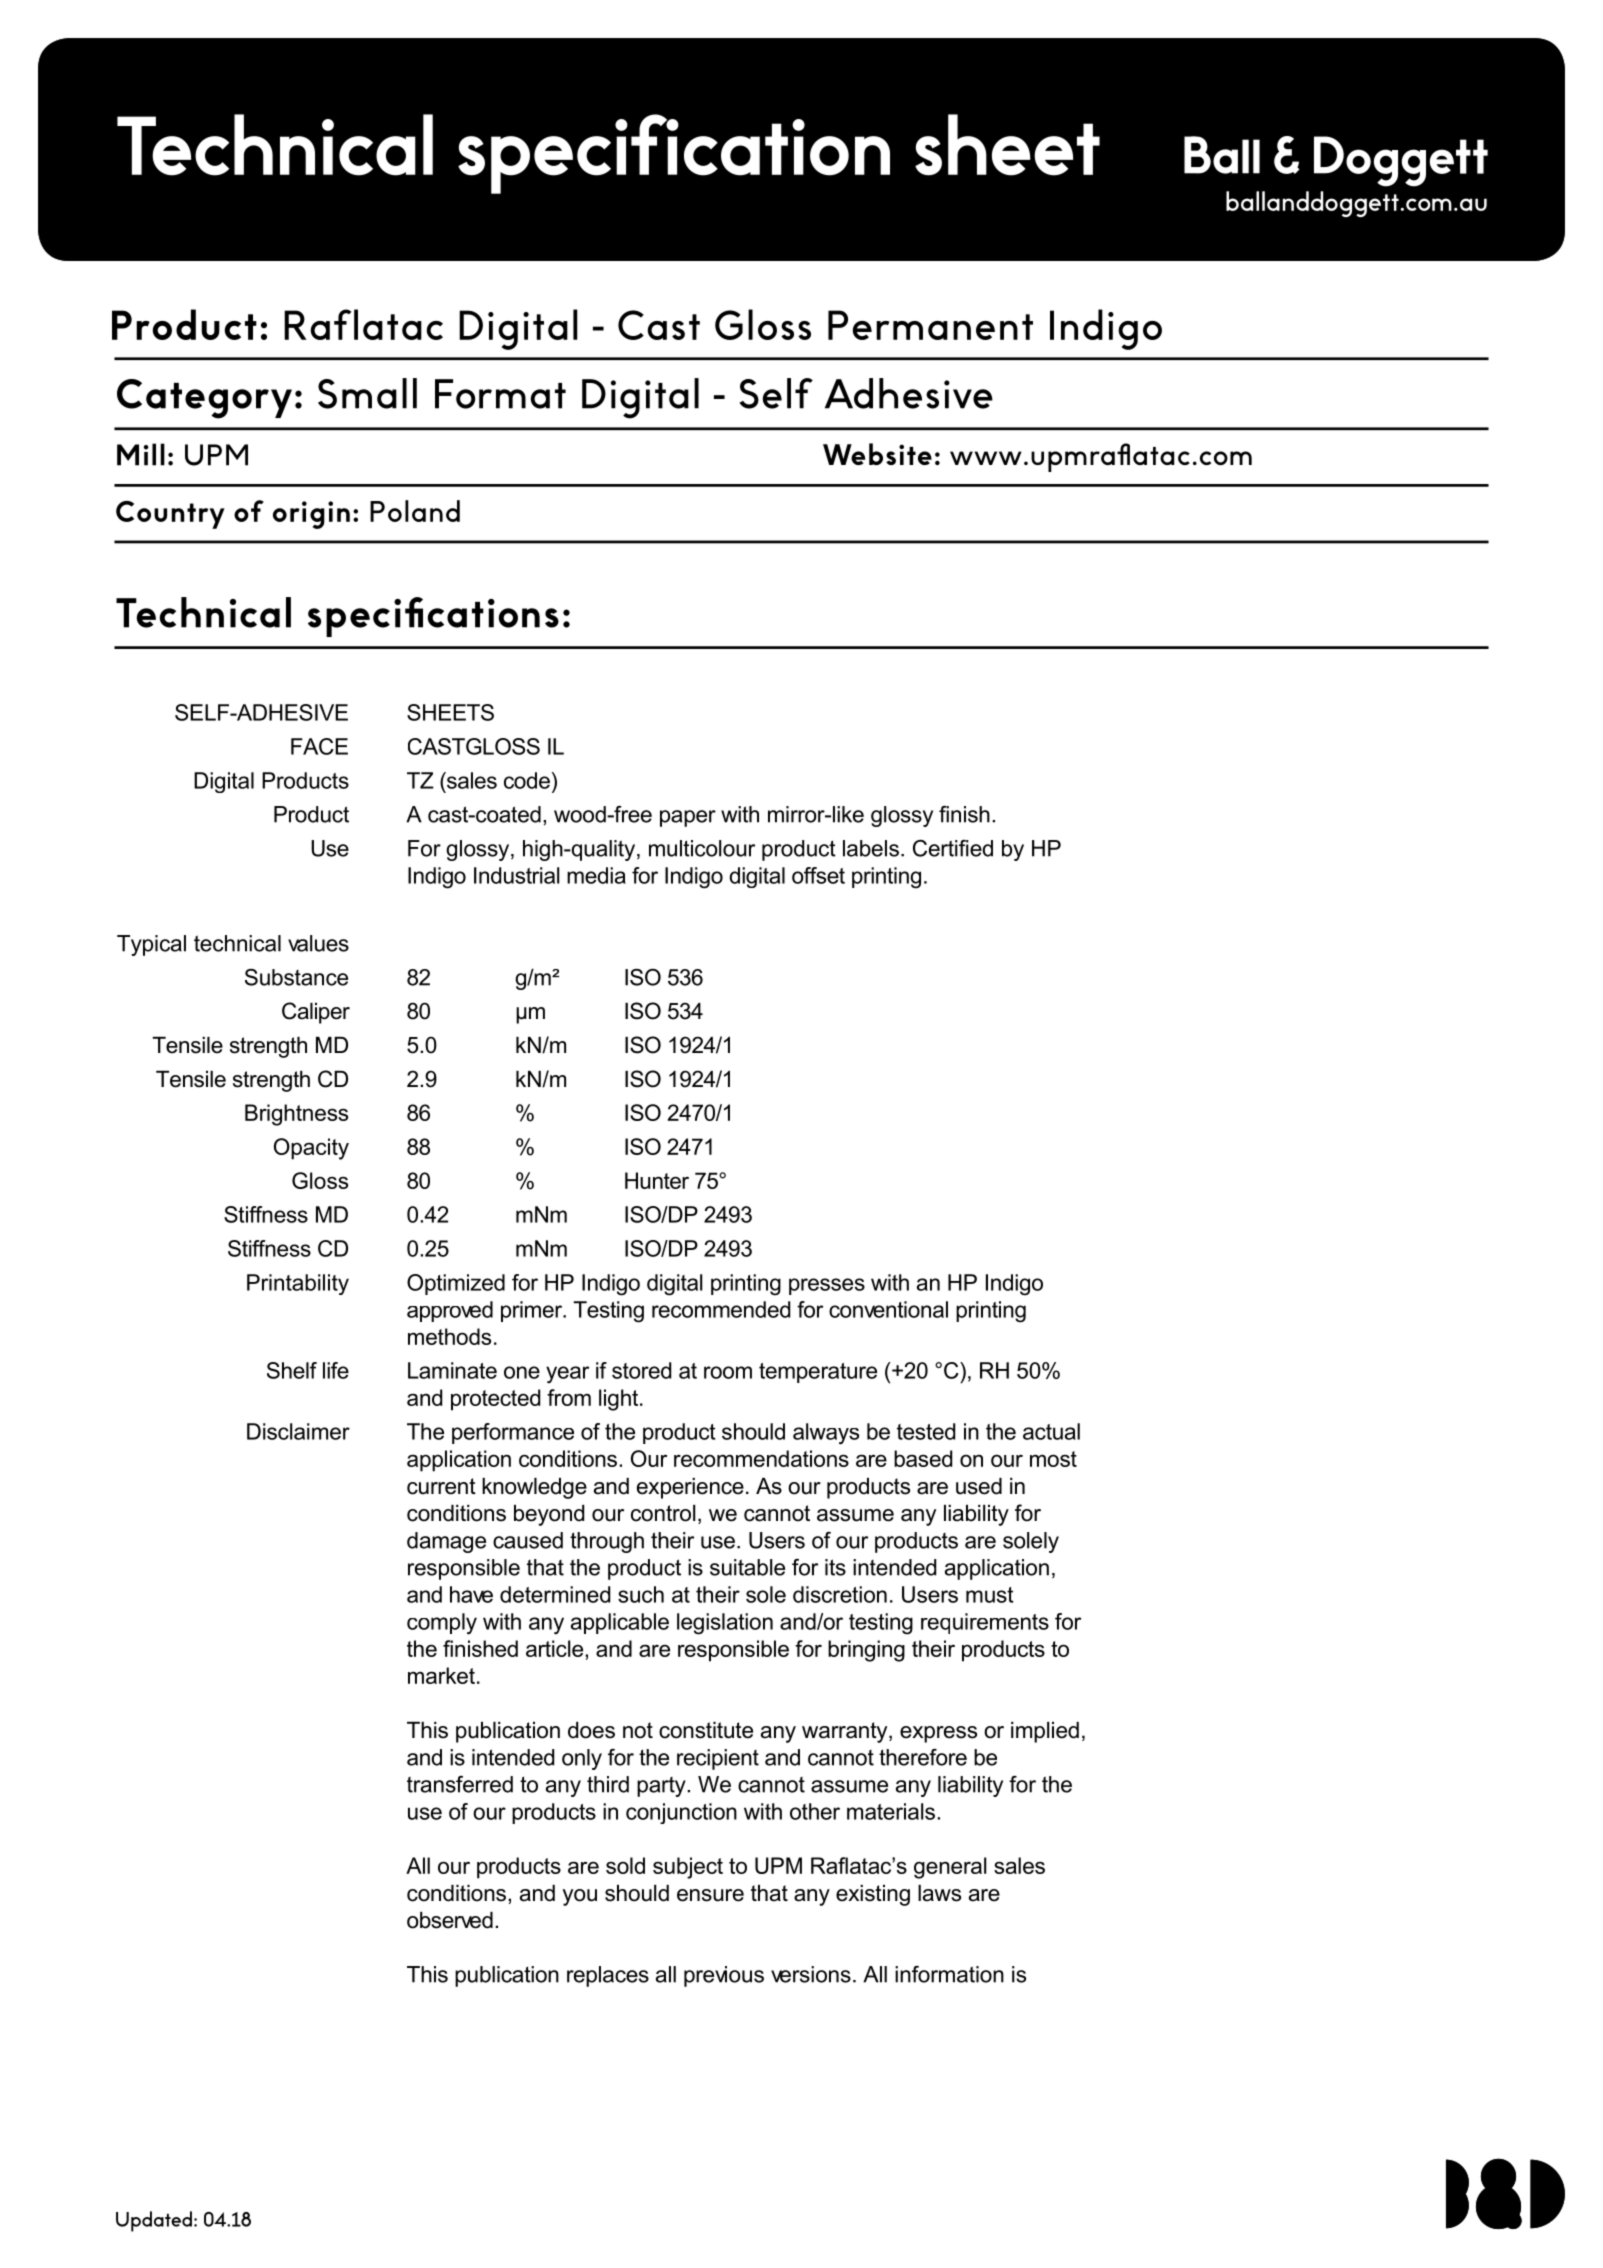 This screenshot has width=1603, height=2268. Describe the element at coordinates (298, 1284) in the screenshot. I see `Printability` at that location.
